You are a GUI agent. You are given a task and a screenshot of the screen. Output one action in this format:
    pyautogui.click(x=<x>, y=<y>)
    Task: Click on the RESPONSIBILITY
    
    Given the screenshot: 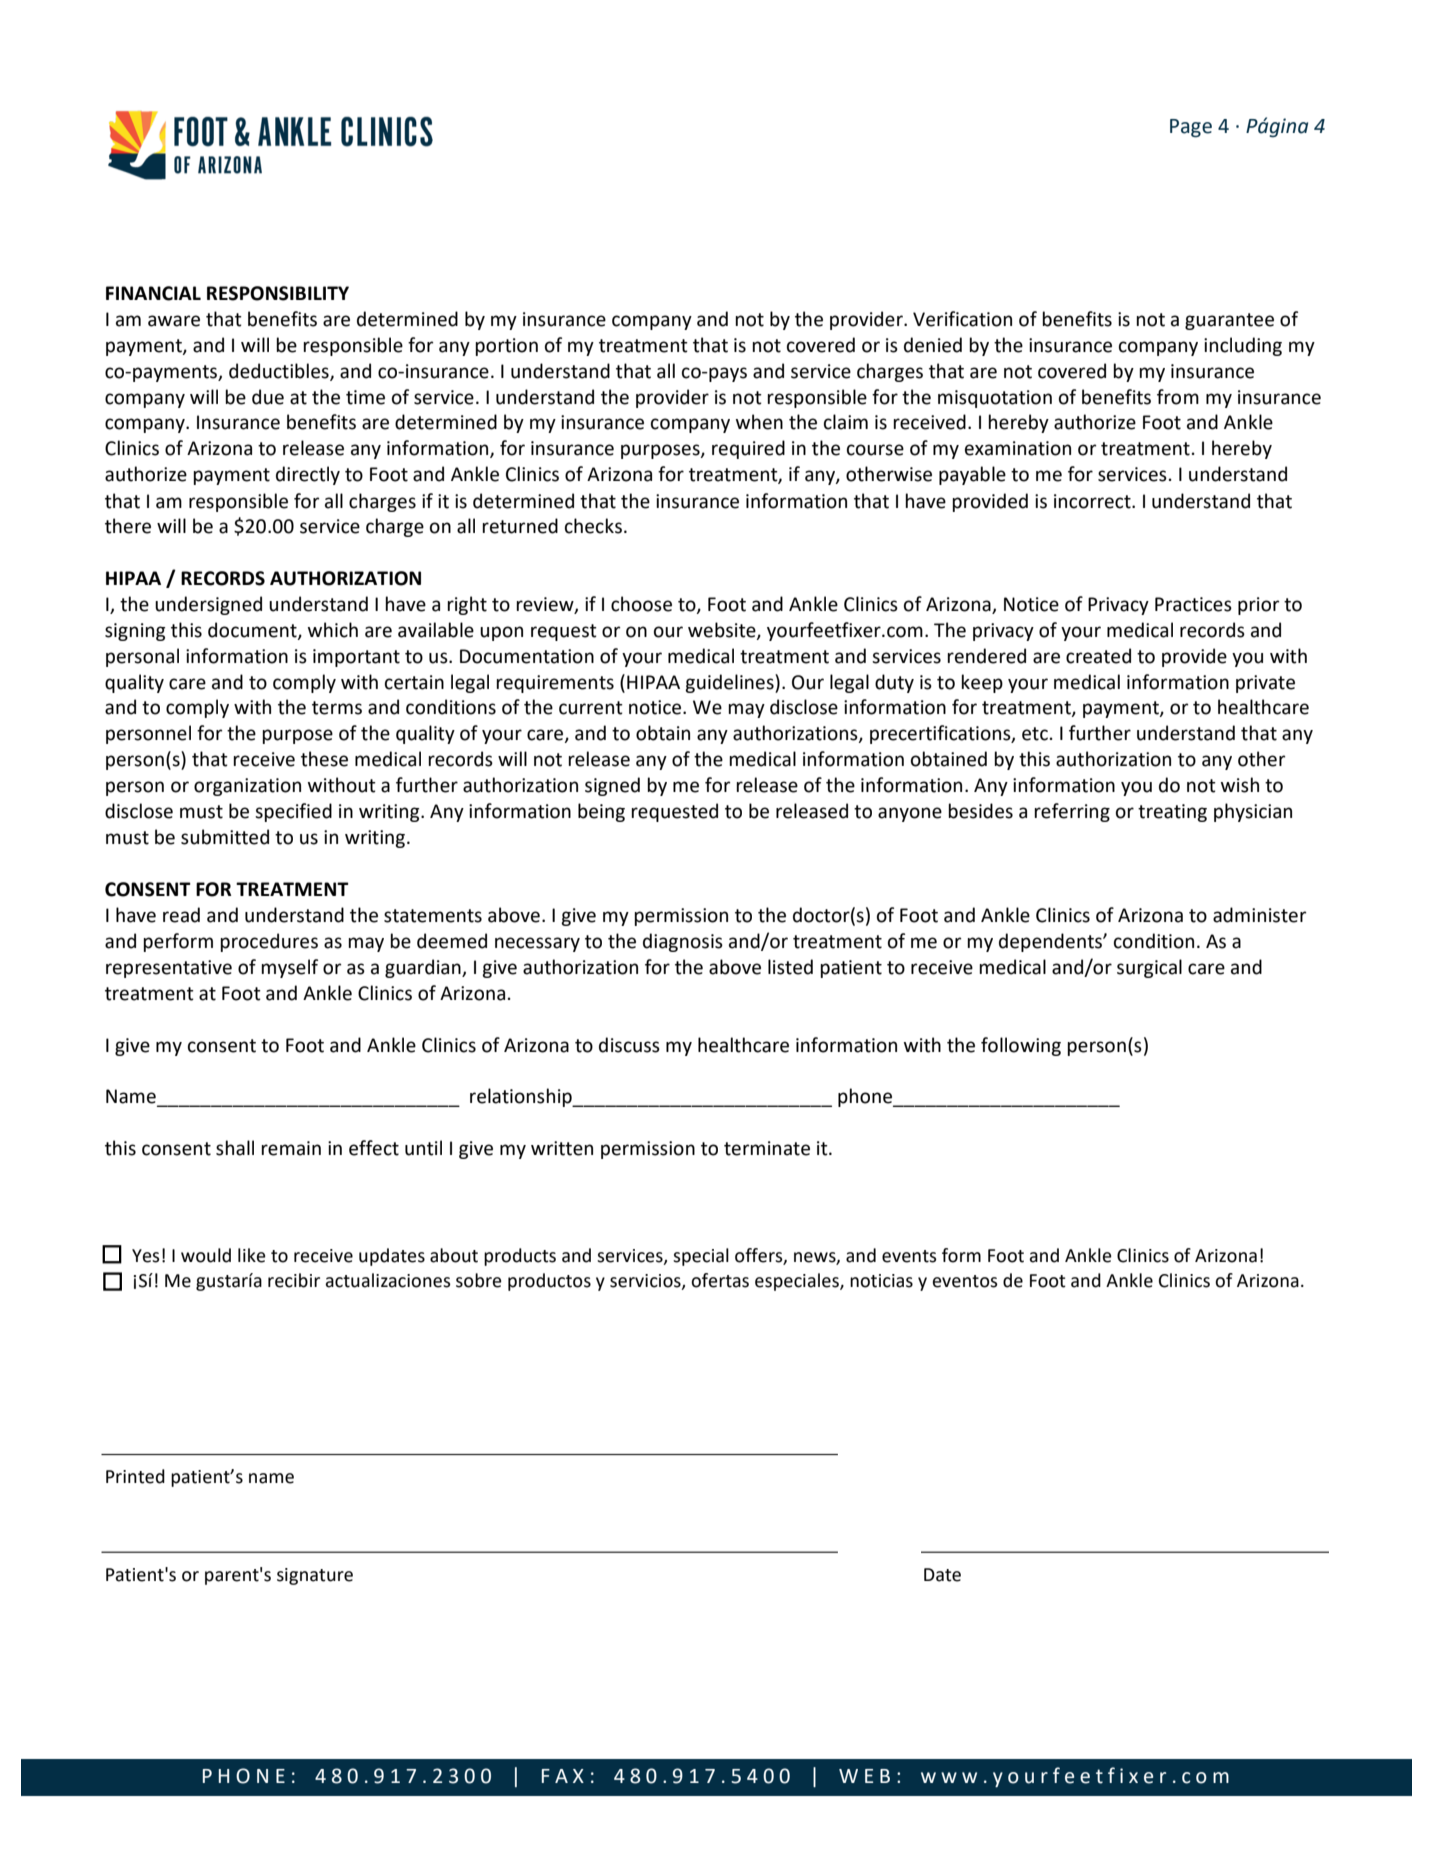 What is the action you would take?
    pyautogui.click(x=278, y=293)
